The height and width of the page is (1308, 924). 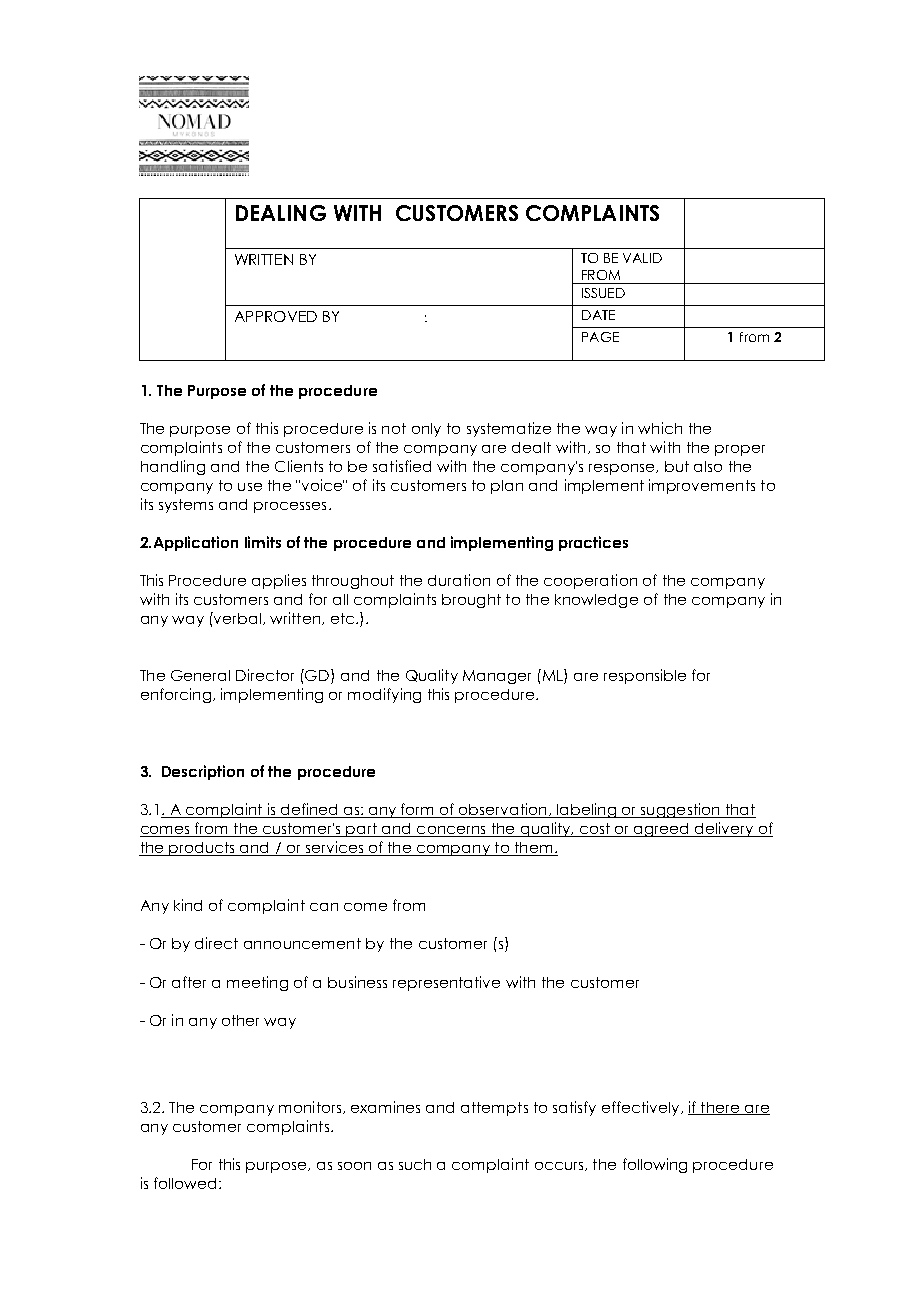 What do you see at coordinates (446, 983) in the page?
I see `representative` at bounding box center [446, 983].
